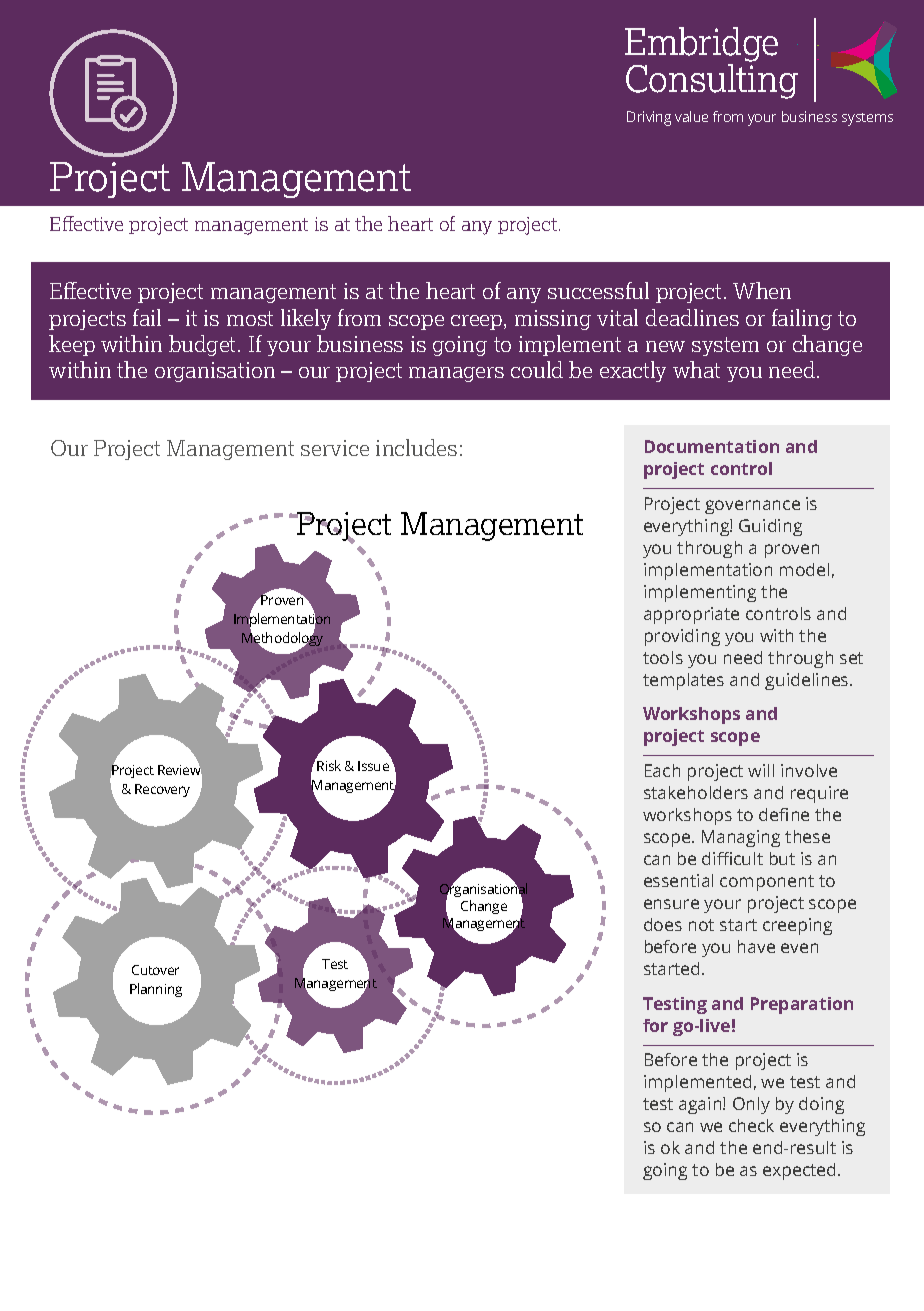 The image size is (924, 1311). I want to click on Documentation, so click(712, 446).
